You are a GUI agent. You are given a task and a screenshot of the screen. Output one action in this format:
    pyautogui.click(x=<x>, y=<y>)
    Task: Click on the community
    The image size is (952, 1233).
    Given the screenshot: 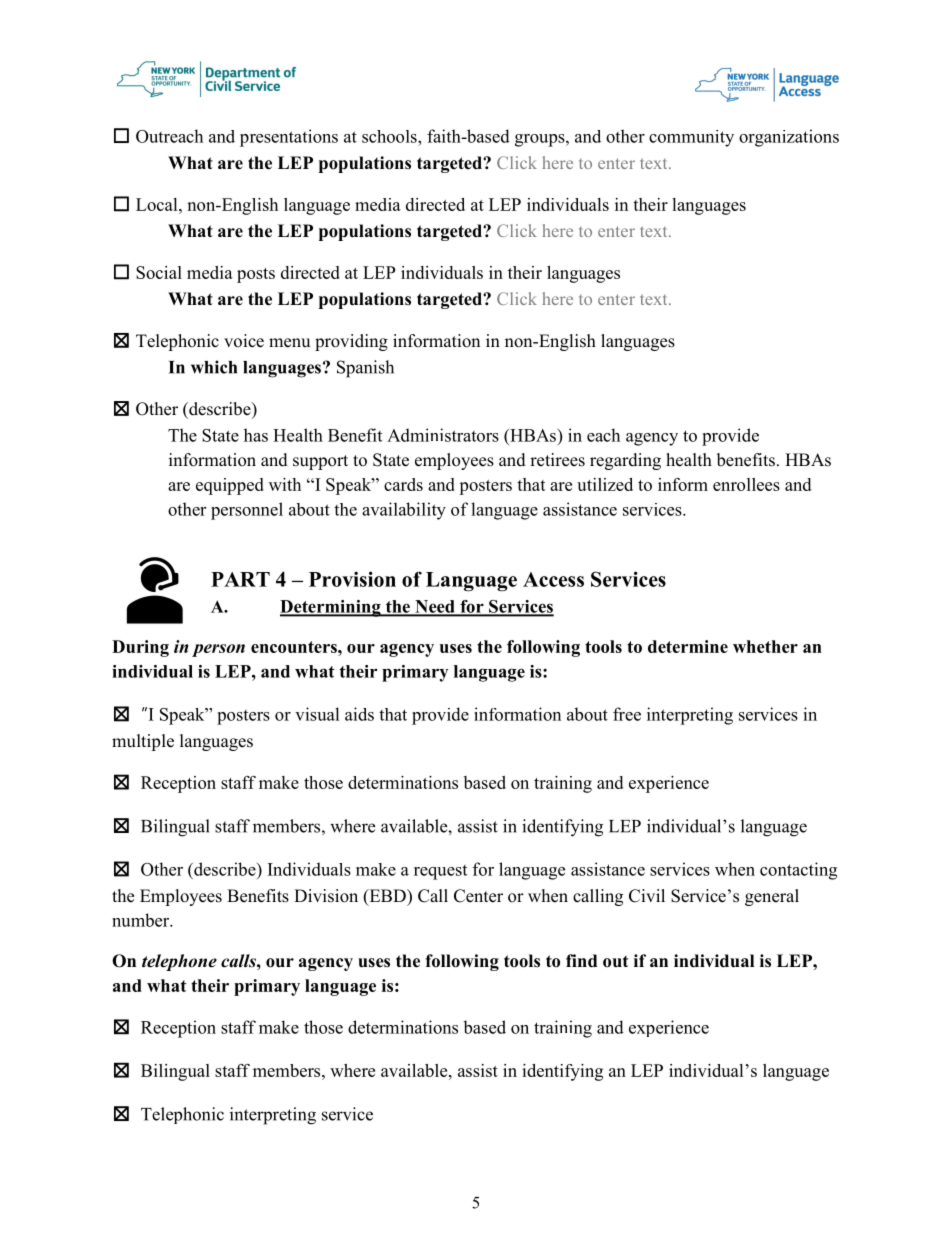 What is the action you would take?
    pyautogui.click(x=691, y=138)
